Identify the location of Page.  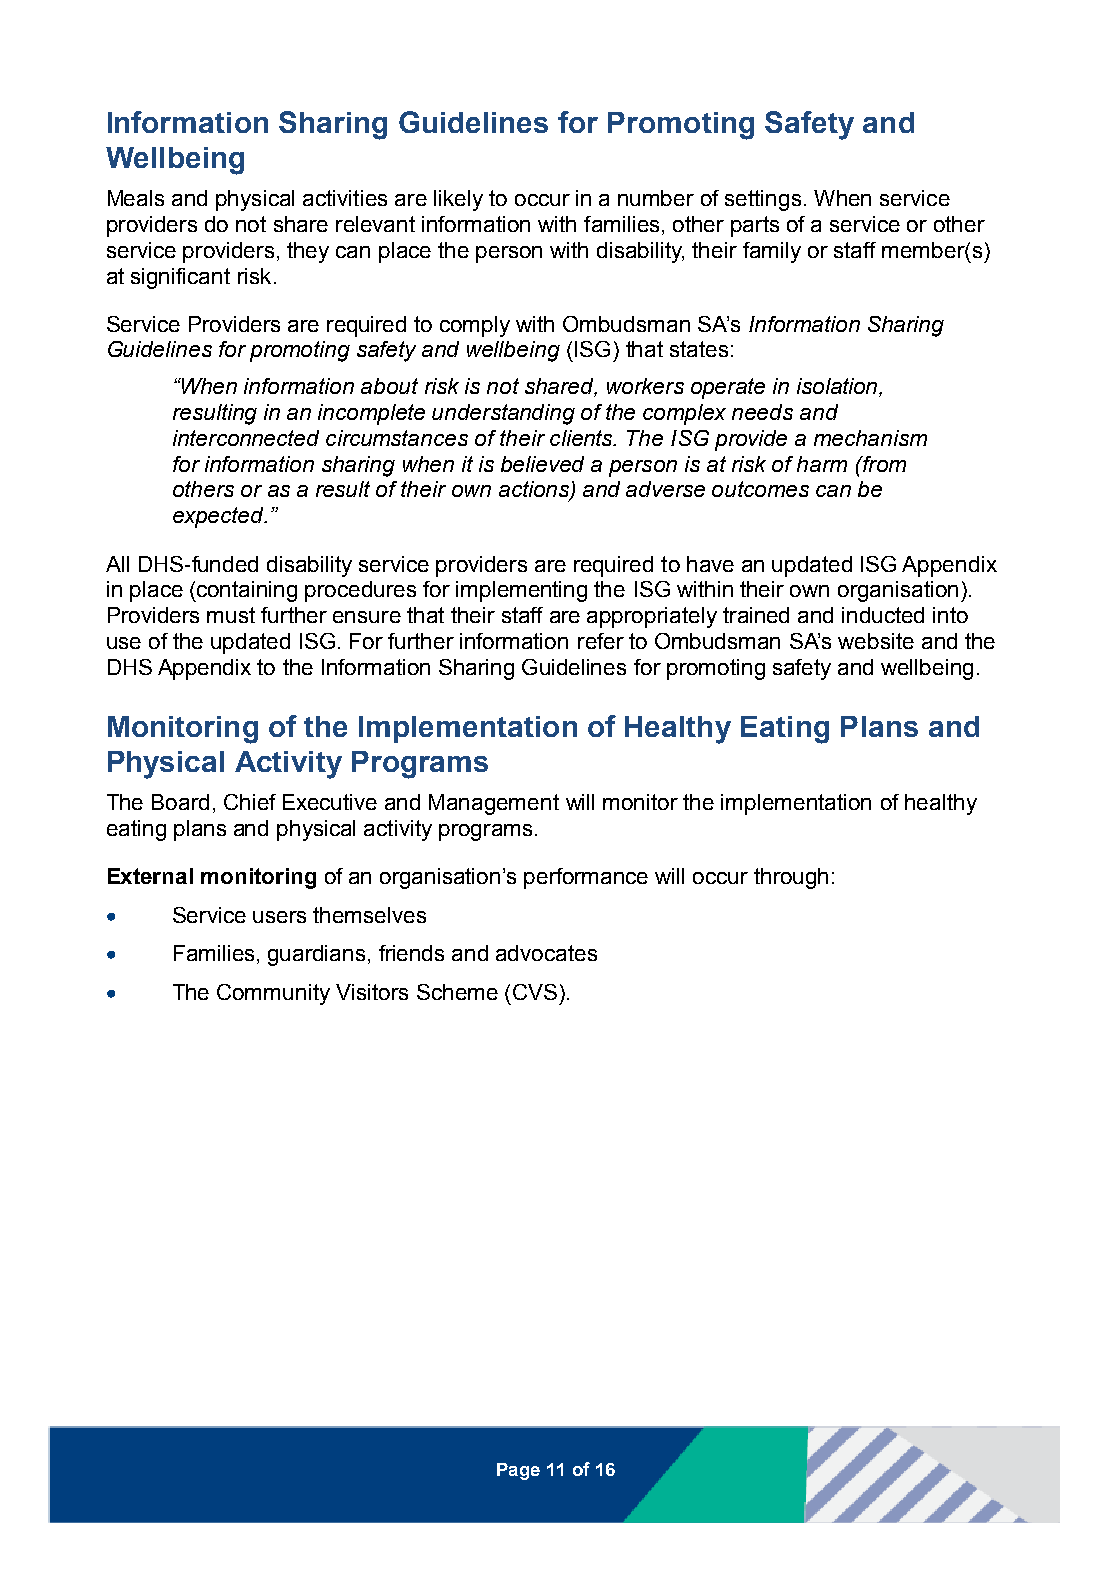
(518, 1471).
